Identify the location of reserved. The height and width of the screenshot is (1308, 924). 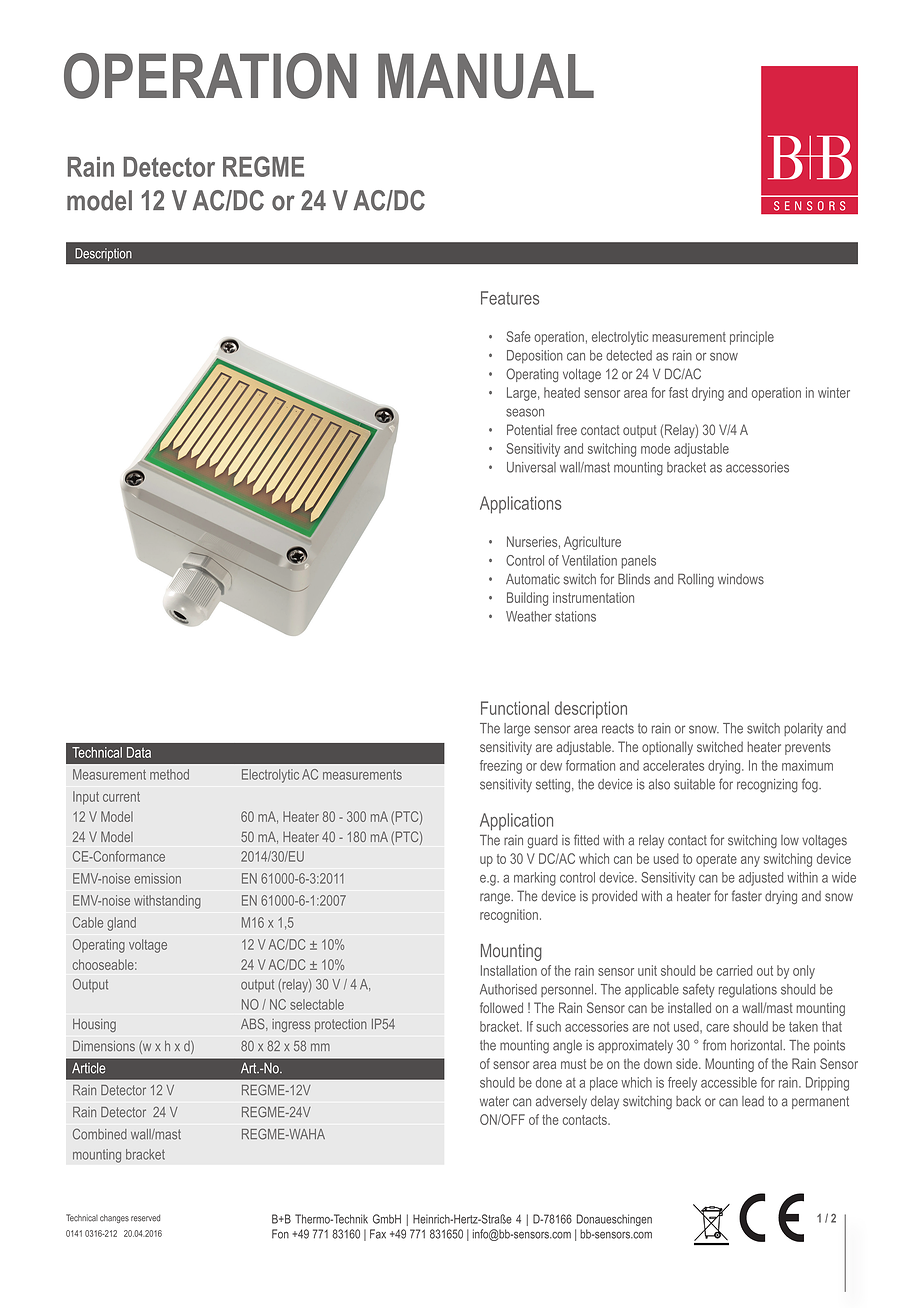
(145, 1218).
